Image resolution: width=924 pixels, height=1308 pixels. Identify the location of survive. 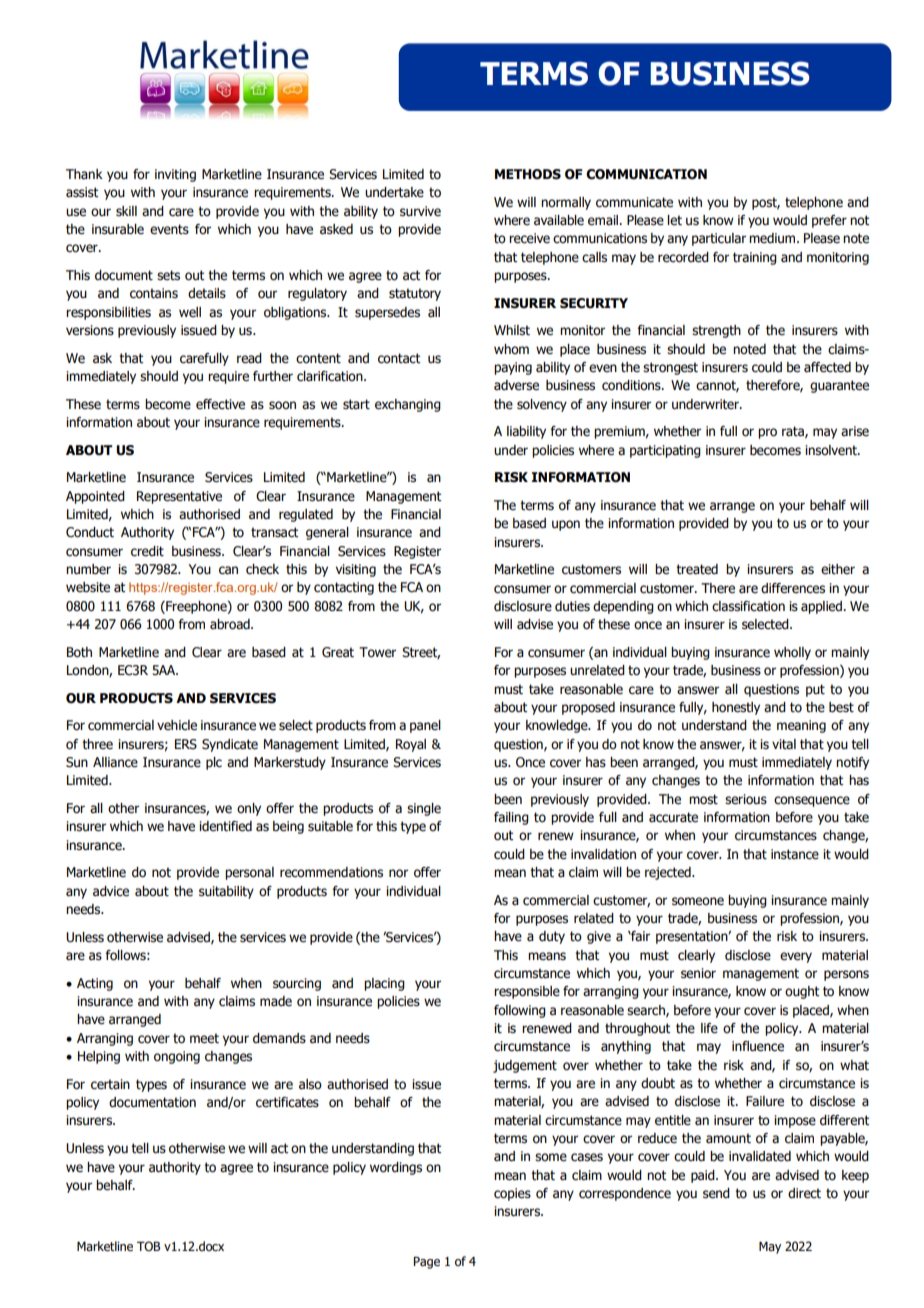
(420, 211).
